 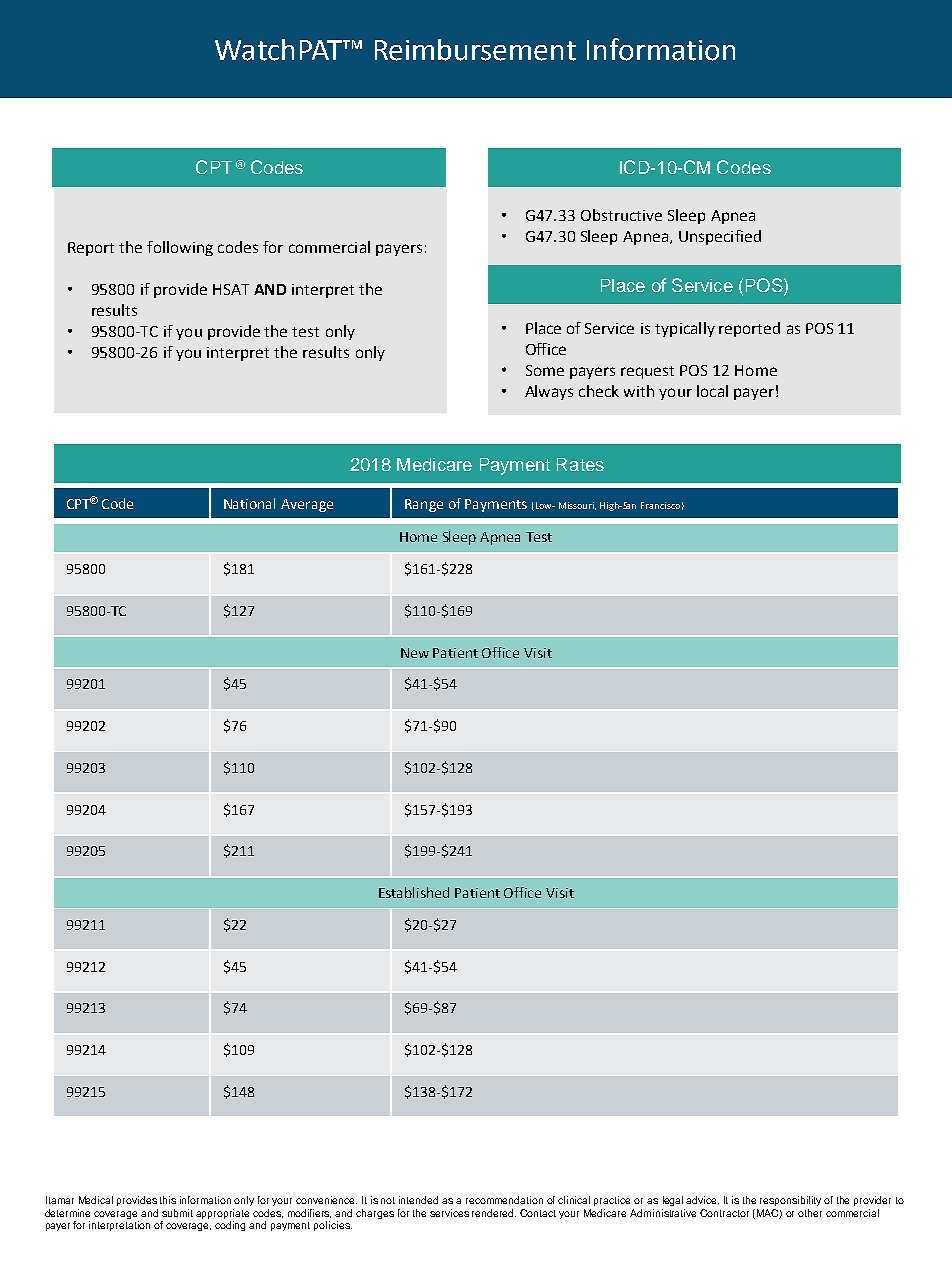 What do you see at coordinates (168, 1200) in the screenshot?
I see `this` at bounding box center [168, 1200].
